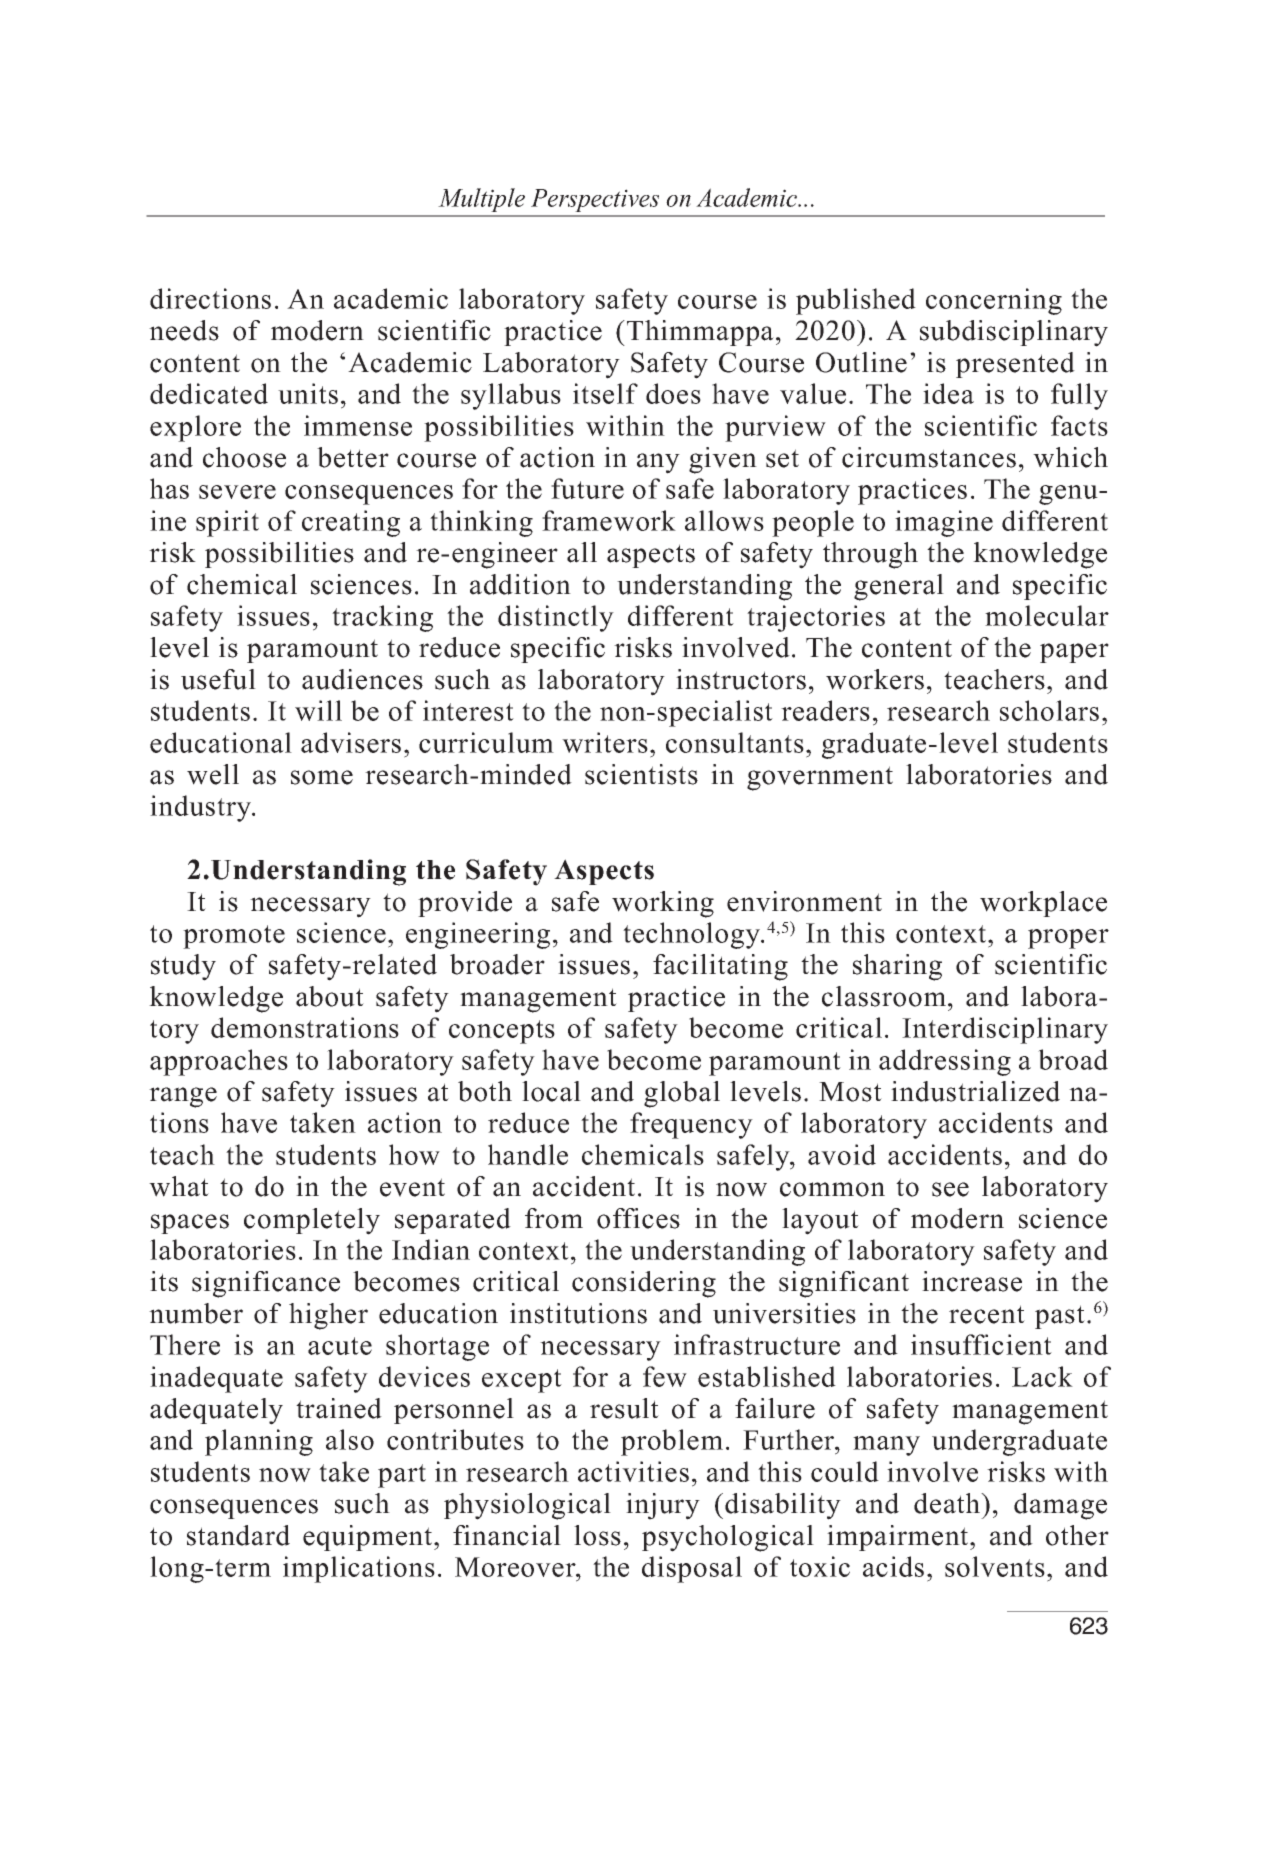 The height and width of the image is (1857, 1273). What do you see at coordinates (682, 1094) in the image?
I see `global` at bounding box center [682, 1094].
